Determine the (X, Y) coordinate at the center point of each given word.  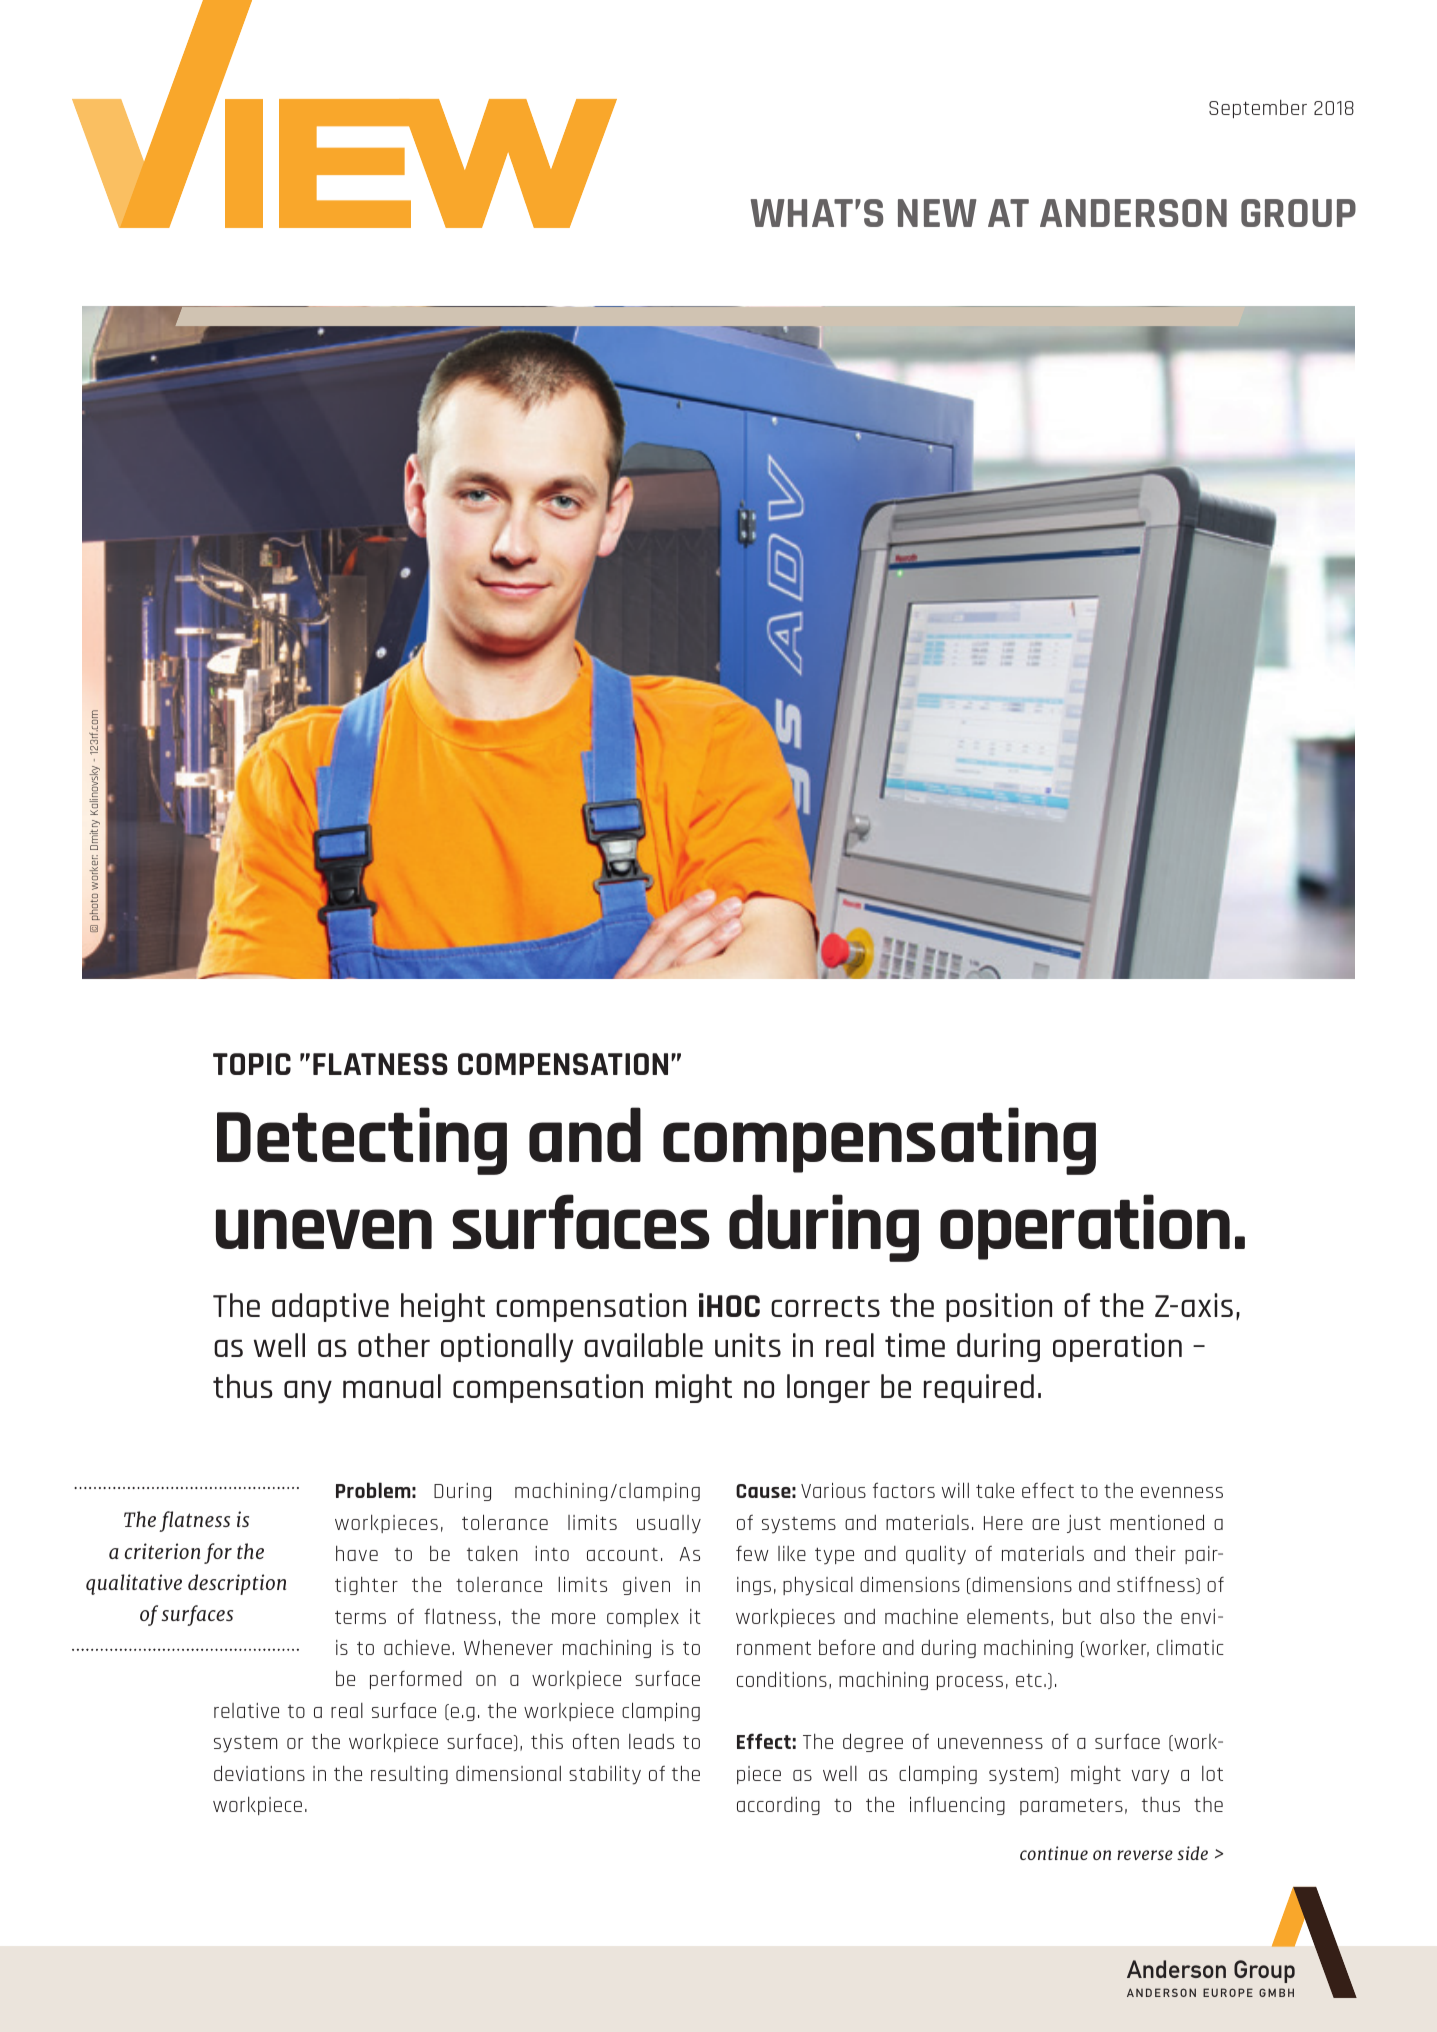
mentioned (1157, 1522)
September (1258, 108)
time (915, 1345)
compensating (879, 1141)
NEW (937, 213)
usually (669, 1524)
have (357, 1553)
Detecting (362, 1141)
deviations (259, 1773)
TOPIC (252, 1064)
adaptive (330, 1307)
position (999, 1307)
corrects (825, 1306)
